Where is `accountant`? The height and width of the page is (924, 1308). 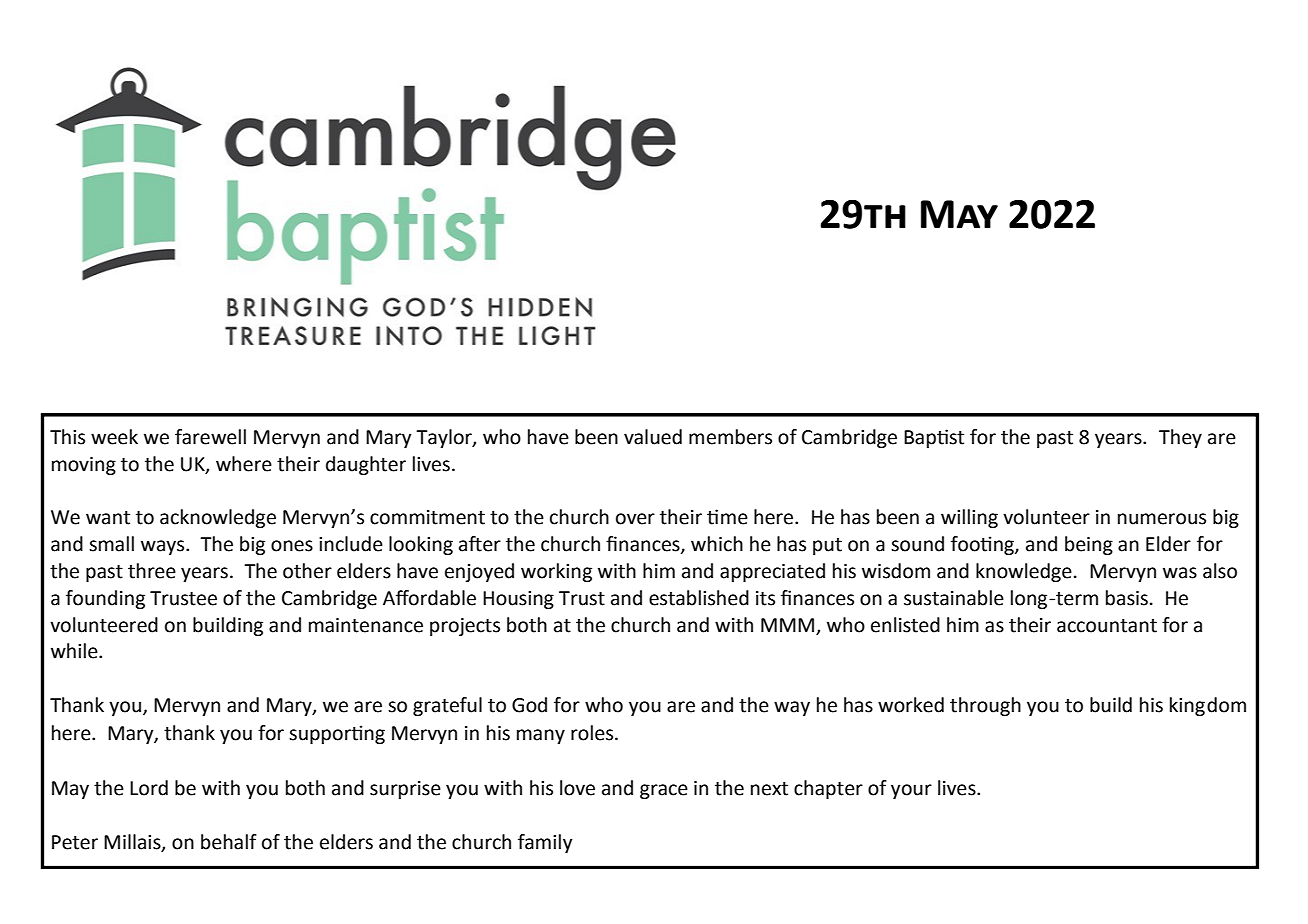
accountant is located at coordinates (1107, 626).
